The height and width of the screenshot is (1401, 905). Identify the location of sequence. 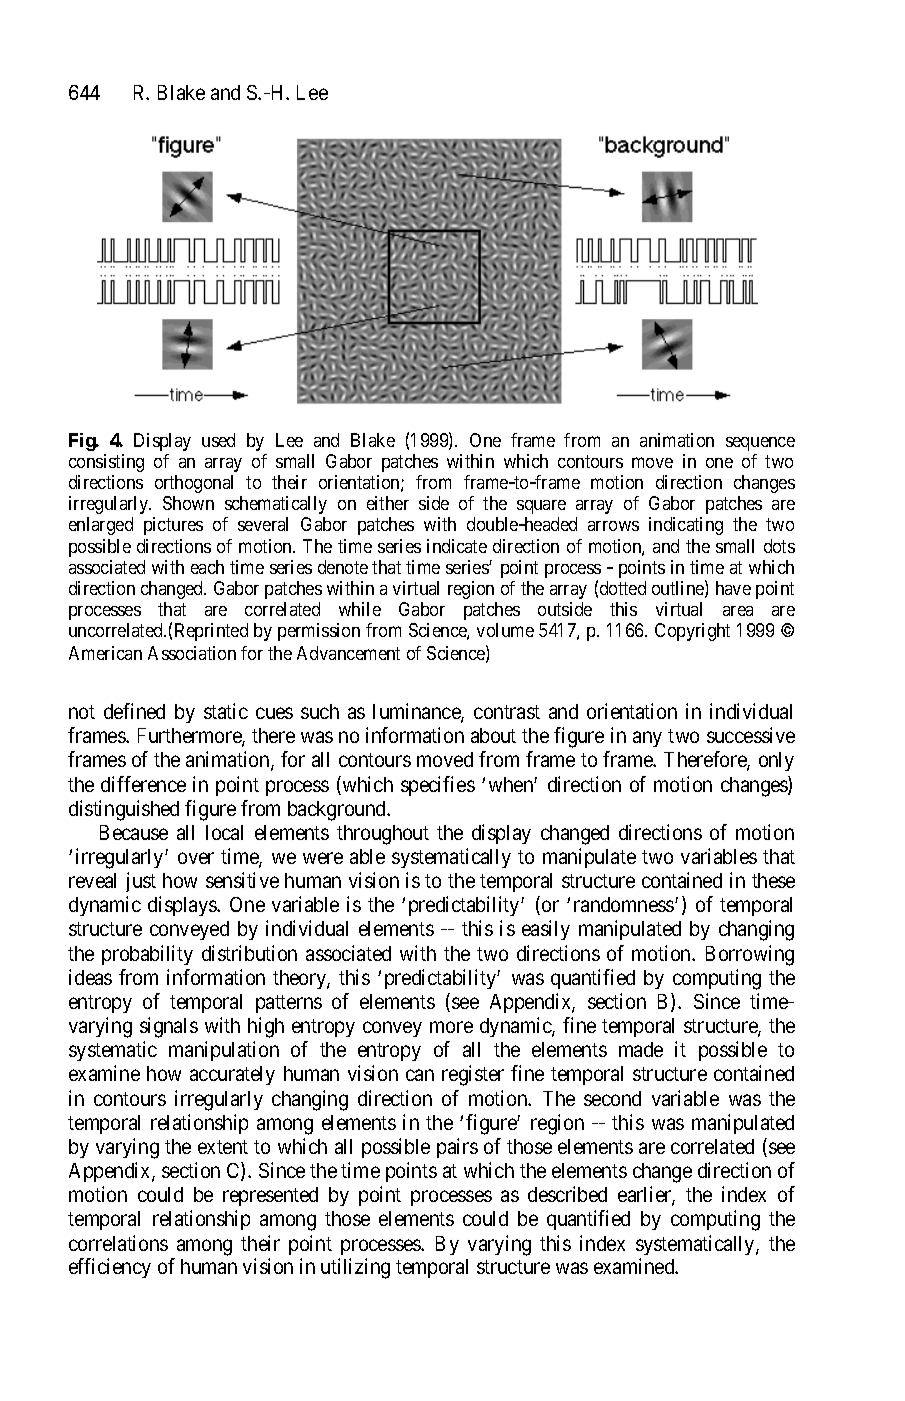
(760, 444).
